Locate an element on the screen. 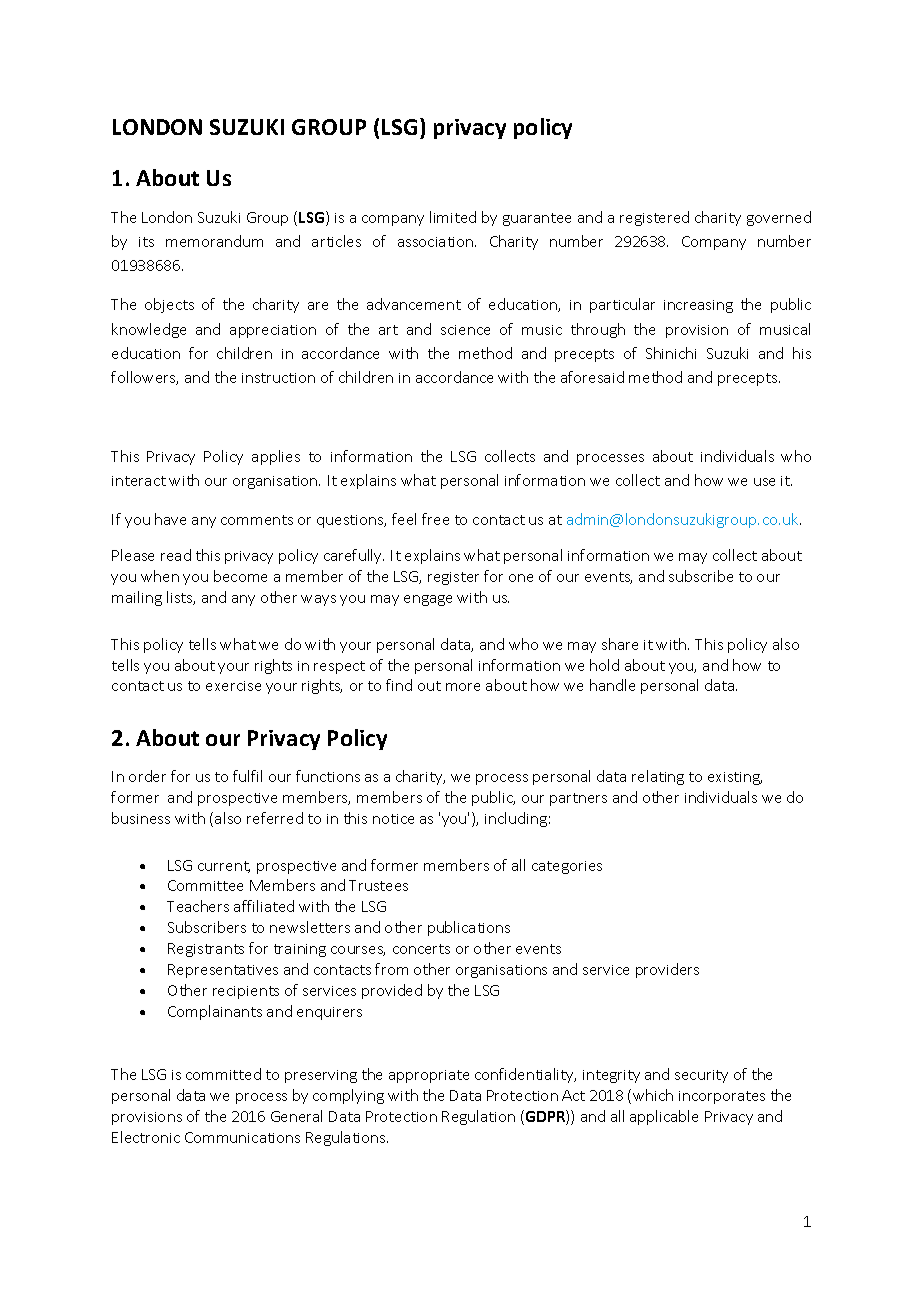 This screenshot has width=924, height=1308. handle is located at coordinates (612, 685).
